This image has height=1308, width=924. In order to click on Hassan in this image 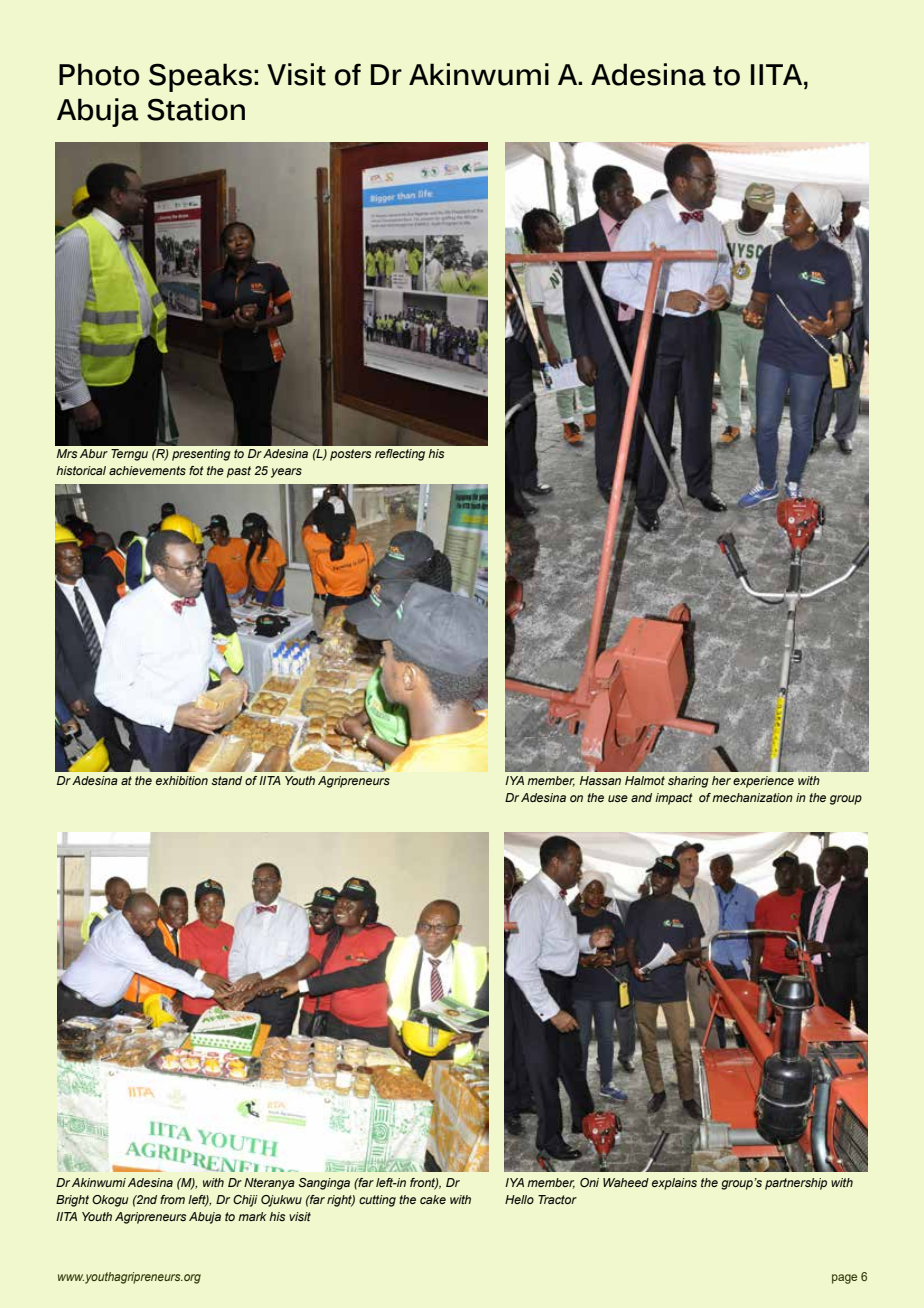, I will do `click(600, 780)`.
